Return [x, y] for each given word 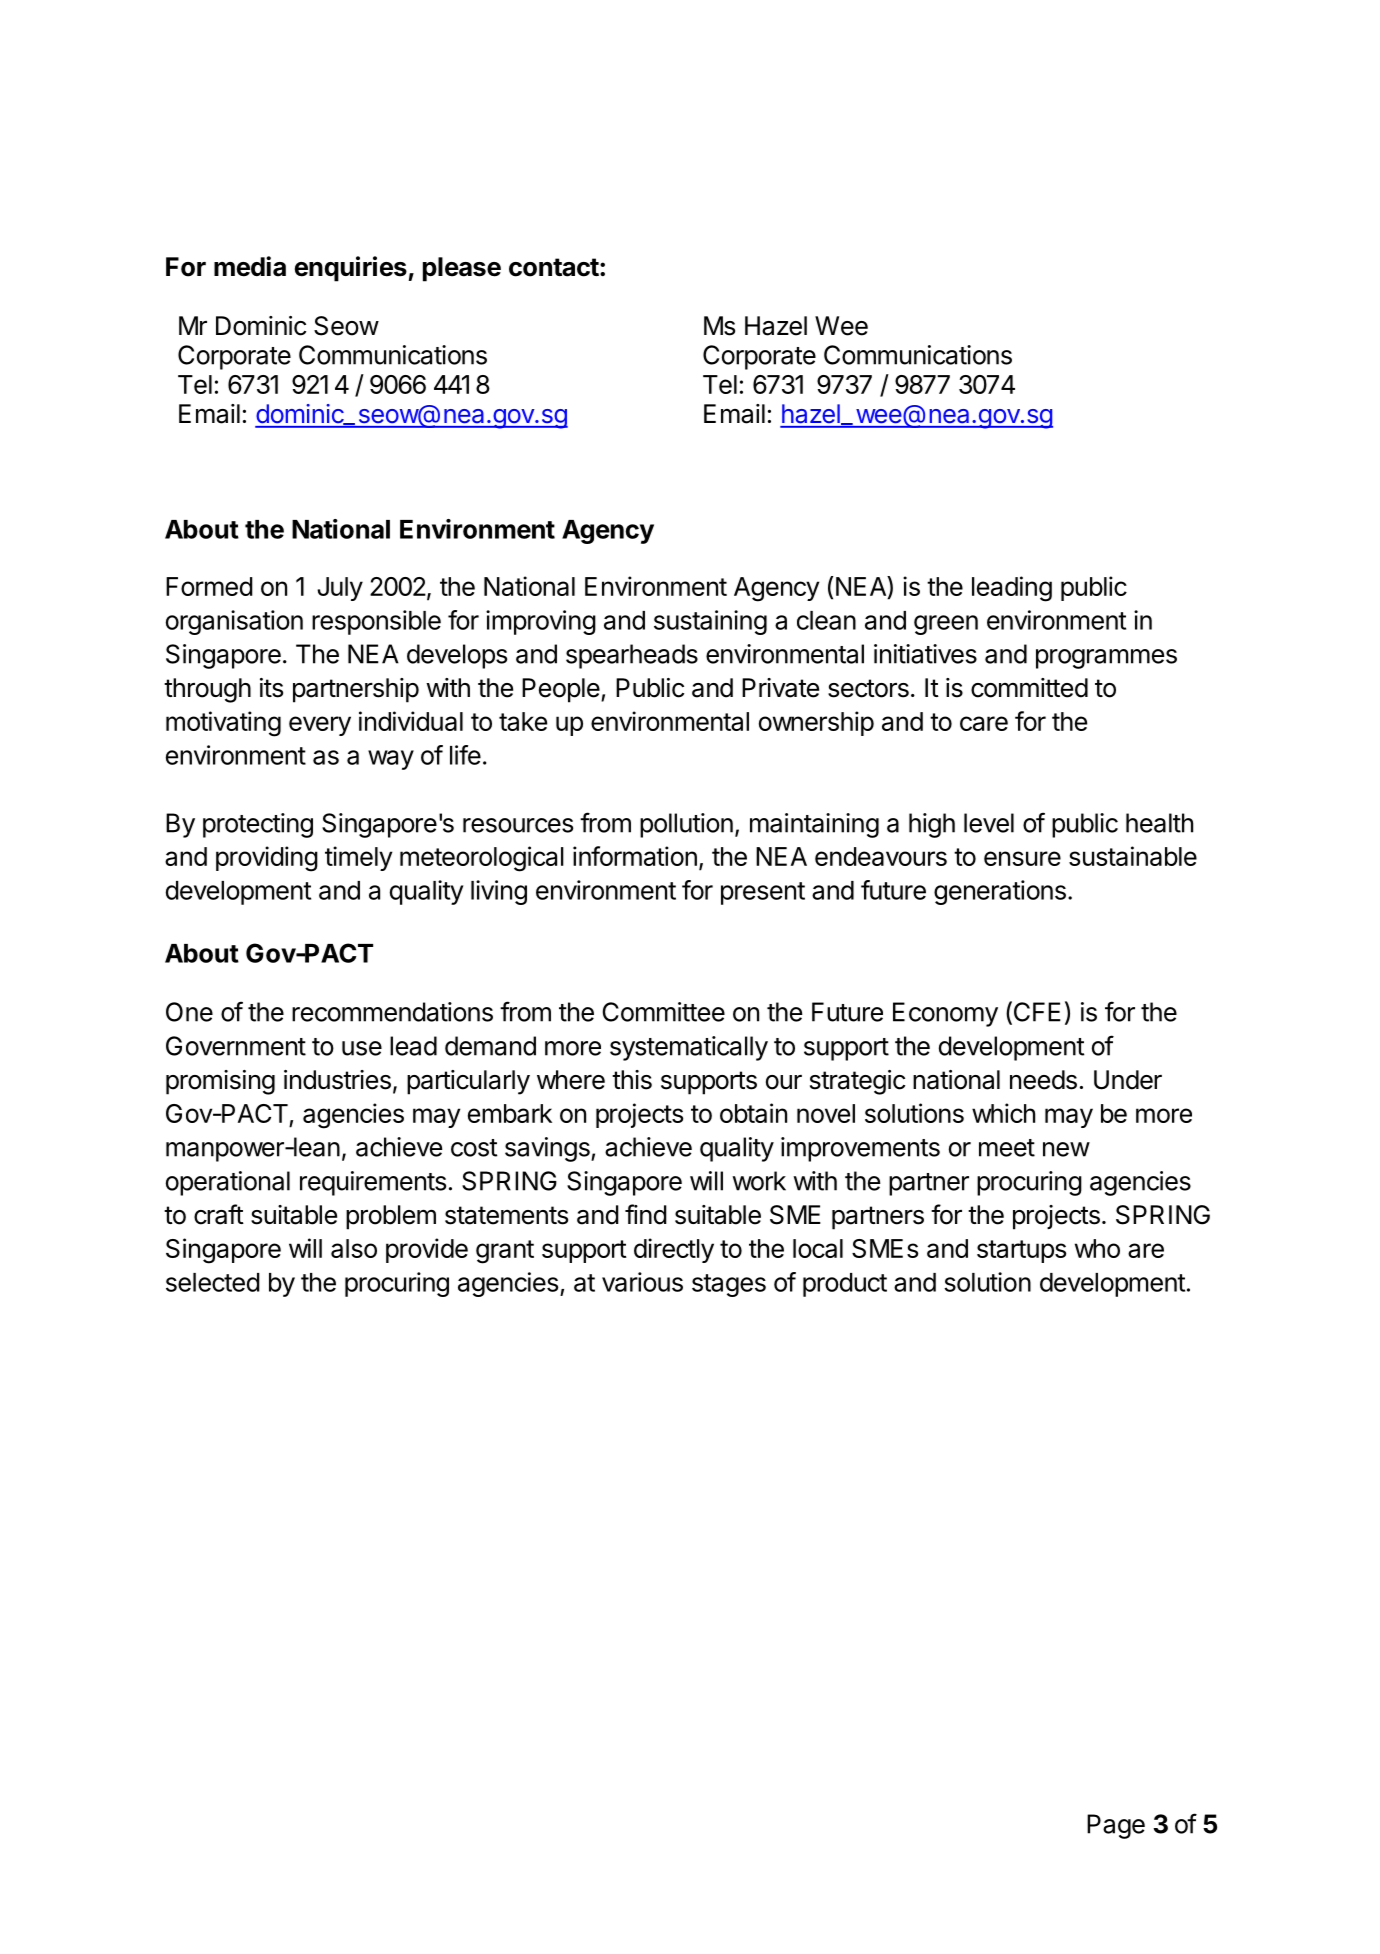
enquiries [351, 269]
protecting [258, 825]
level [989, 823]
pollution [686, 825]
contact [554, 267]
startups [1021, 1251]
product [845, 1285]
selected [213, 1282]
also [354, 1248]
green [946, 625]
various [642, 1282]
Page [1116, 1826]
